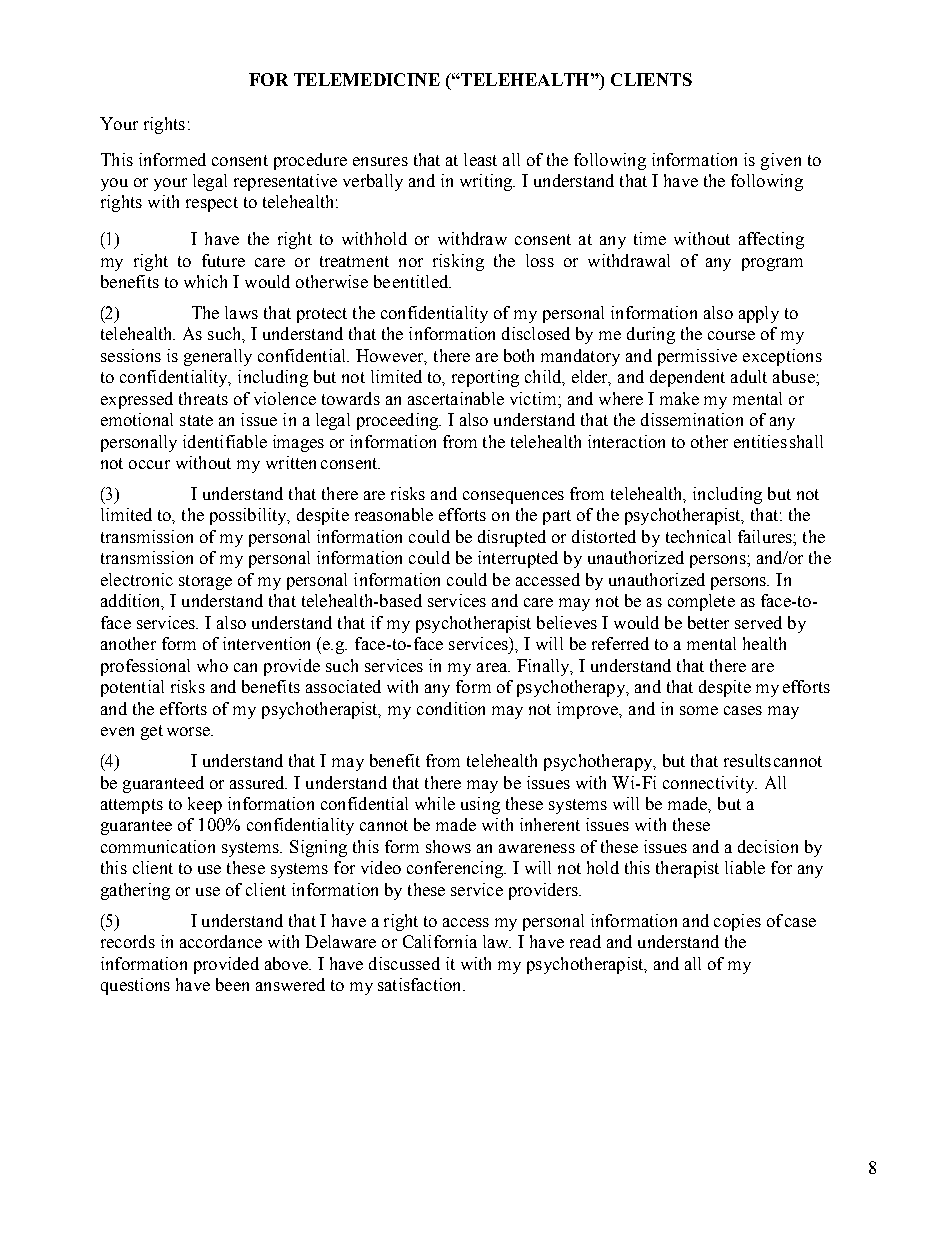 The image size is (952, 1233). I want to click on procedure, so click(310, 161).
